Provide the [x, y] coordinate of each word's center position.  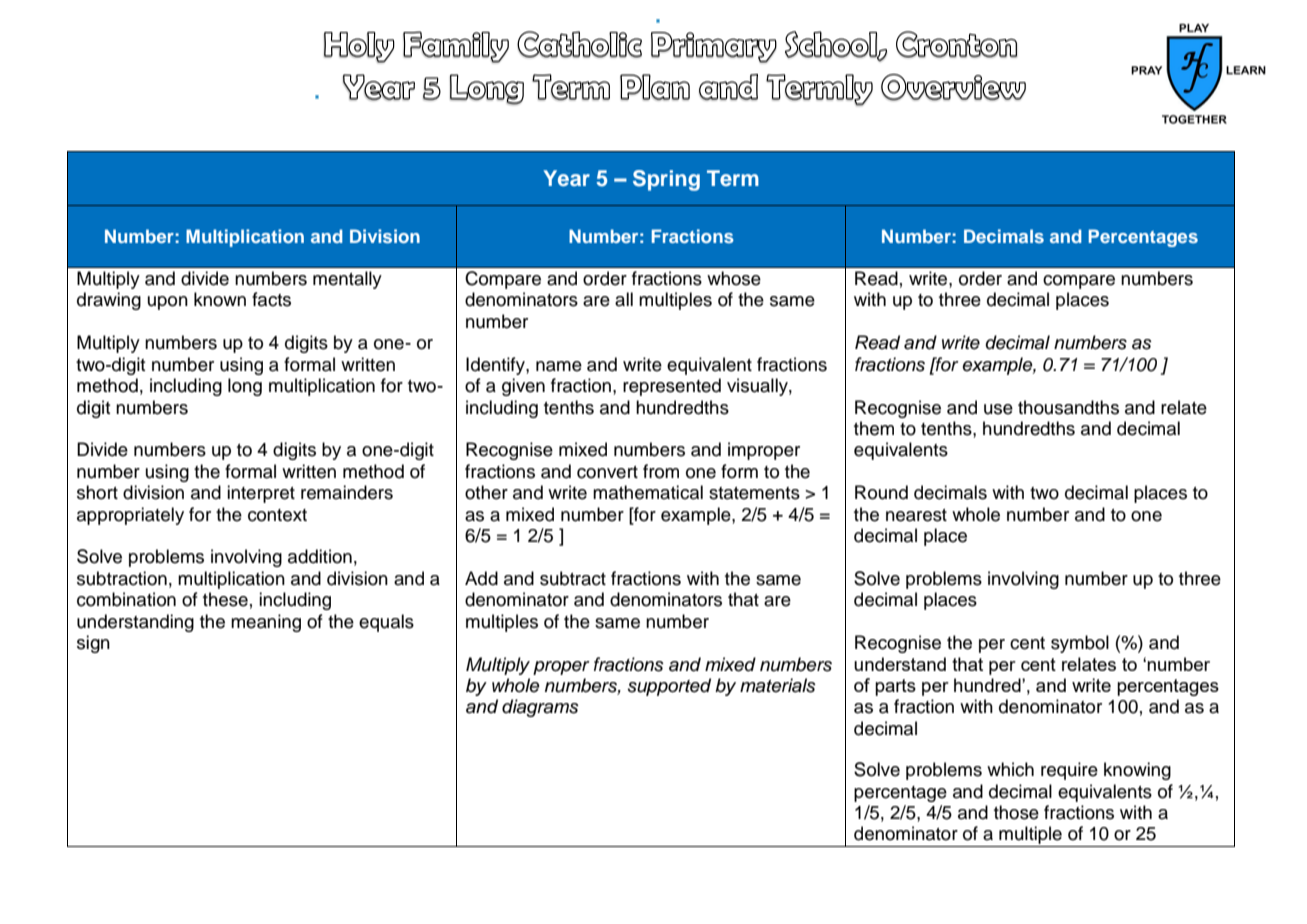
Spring [666, 180]
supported [669, 687]
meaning [266, 623]
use [998, 409]
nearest [916, 515]
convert [607, 472]
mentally [347, 280]
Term [733, 178]
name [559, 366]
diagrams [540, 708]
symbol [1080, 644]
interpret [261, 494]
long [245, 387]
